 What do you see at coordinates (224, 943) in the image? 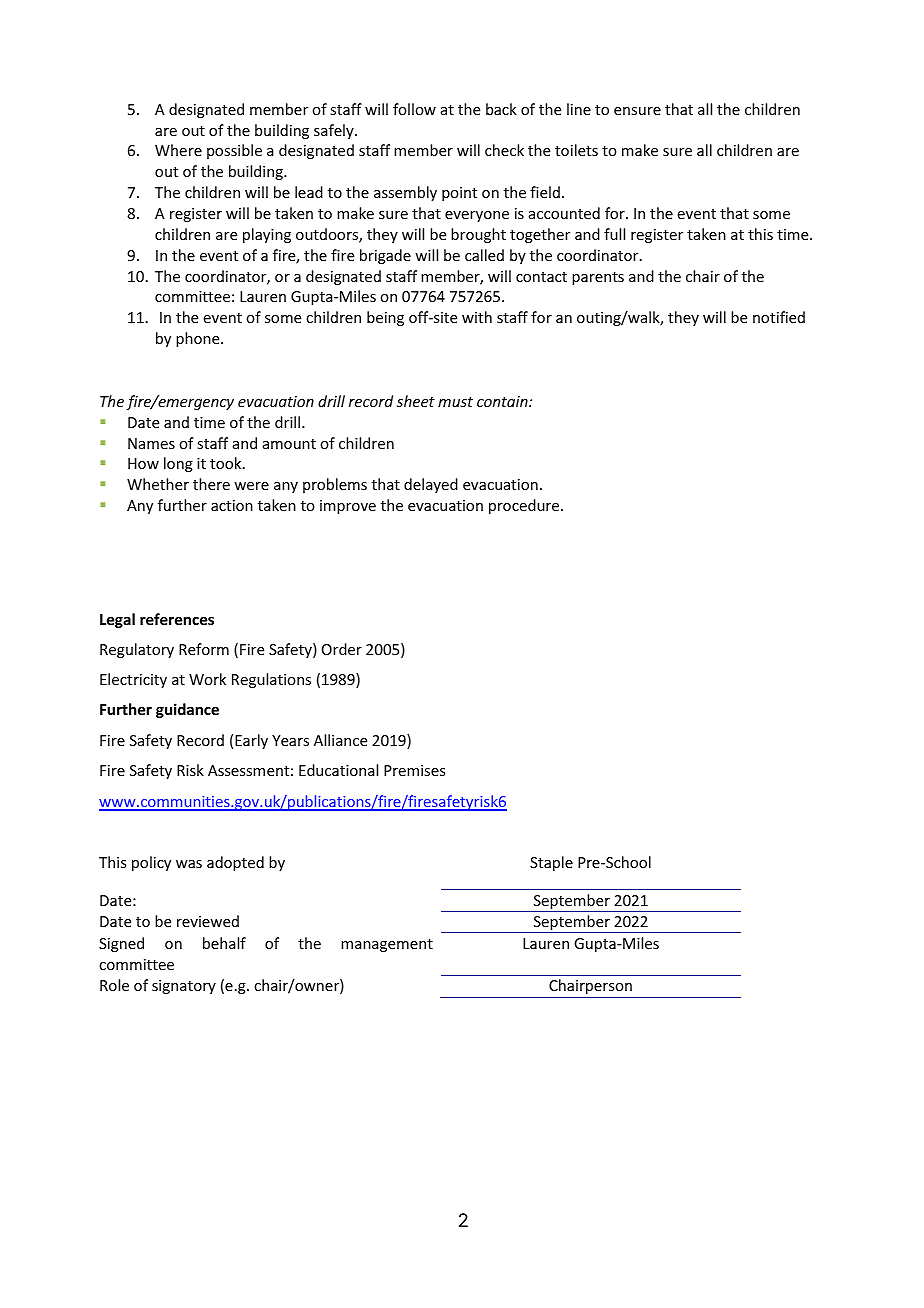
I see `behalf` at bounding box center [224, 943].
